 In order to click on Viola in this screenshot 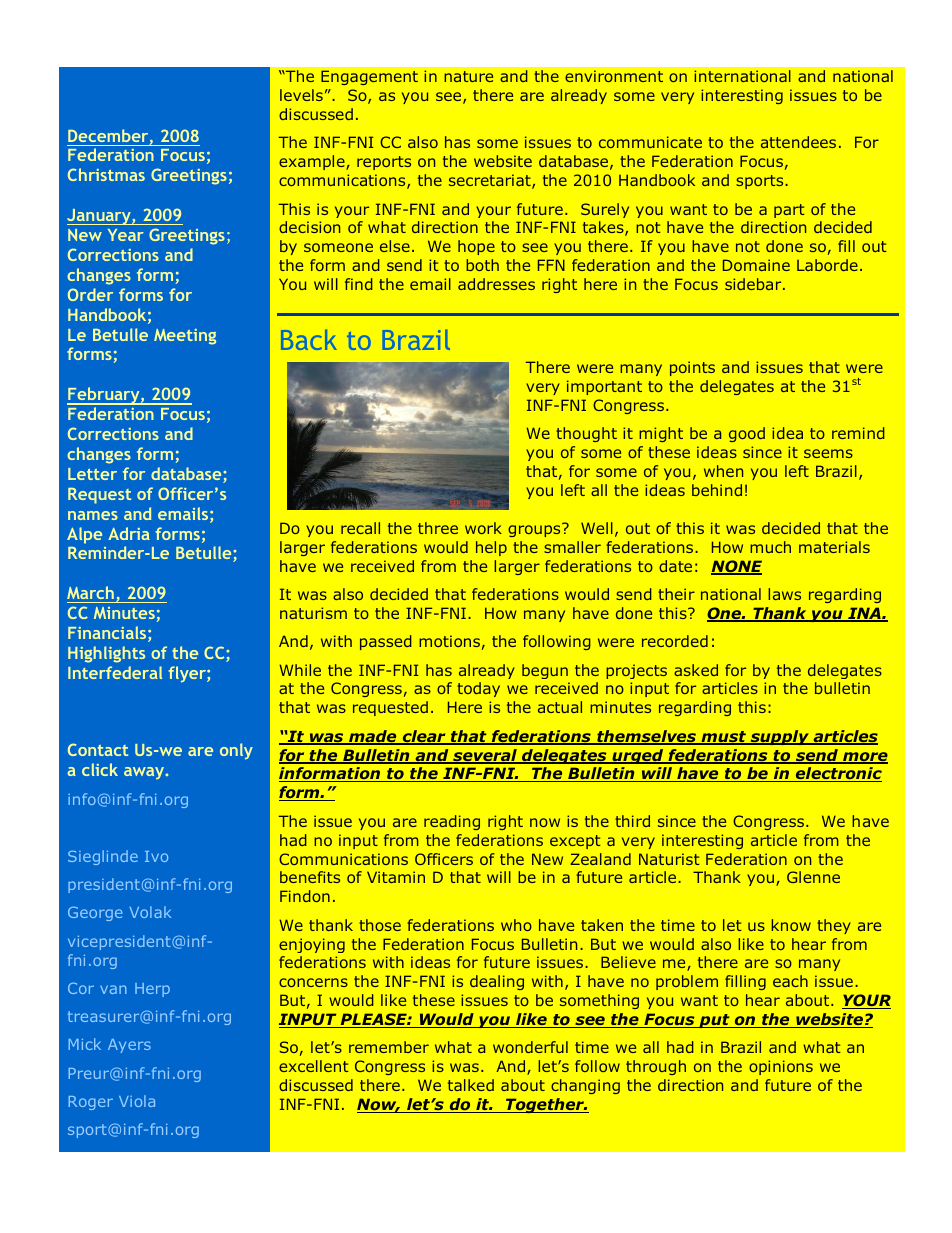, I will do `click(137, 1101)`.
